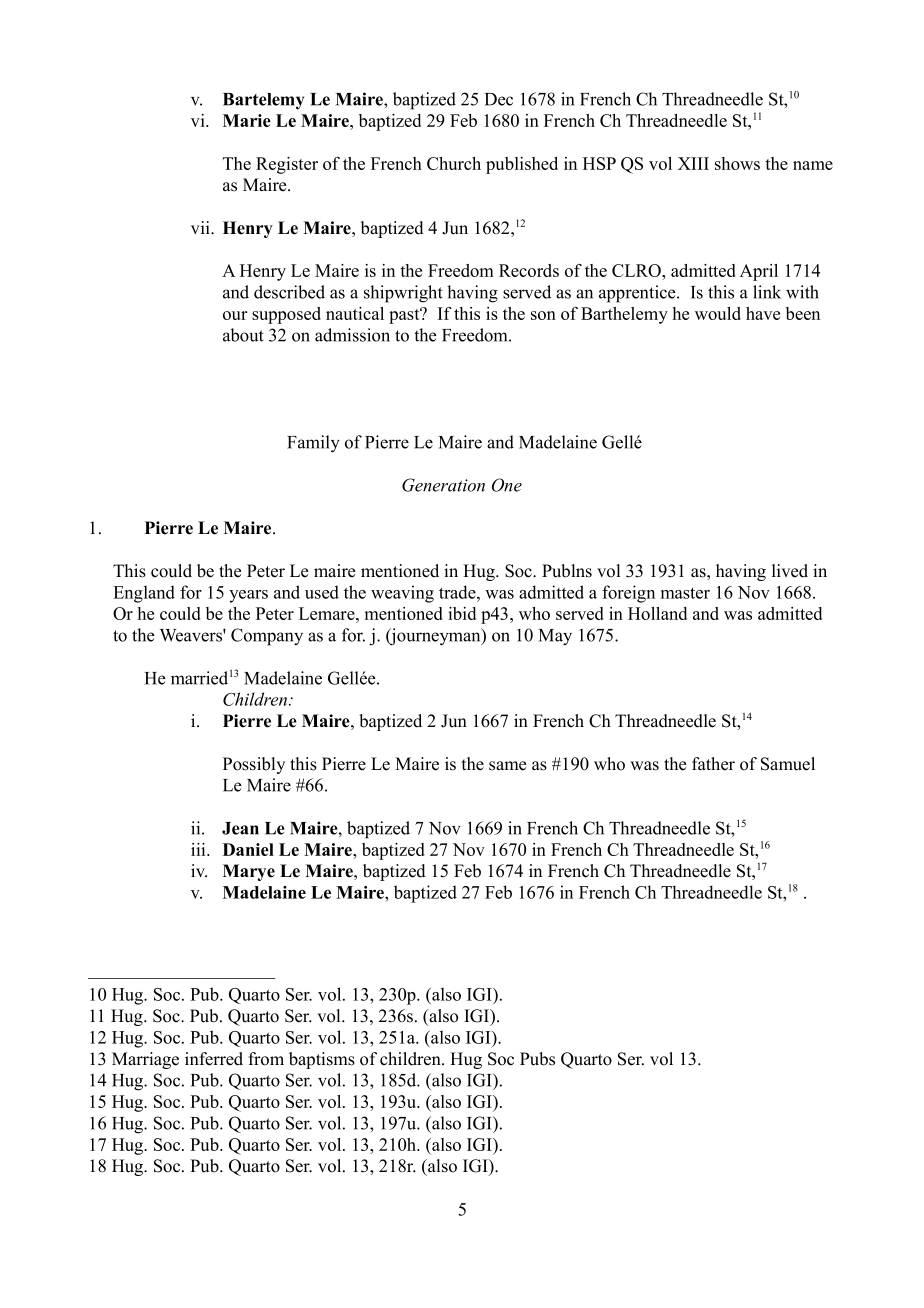 This screenshot has height=1308, width=924. What do you see at coordinates (737, 163) in the screenshot?
I see `shows` at bounding box center [737, 163].
